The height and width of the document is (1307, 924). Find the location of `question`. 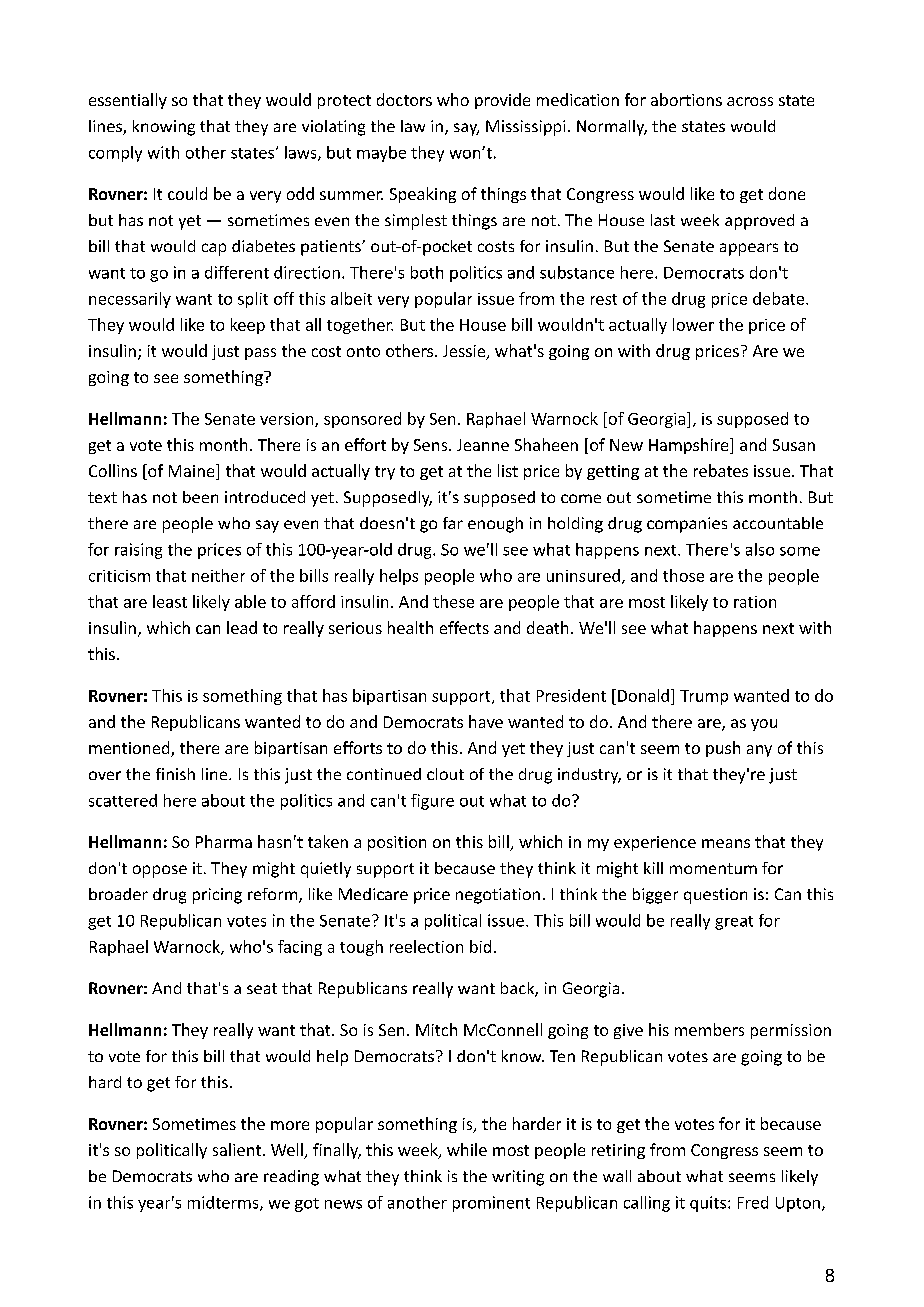

question is located at coordinates (715, 896).
